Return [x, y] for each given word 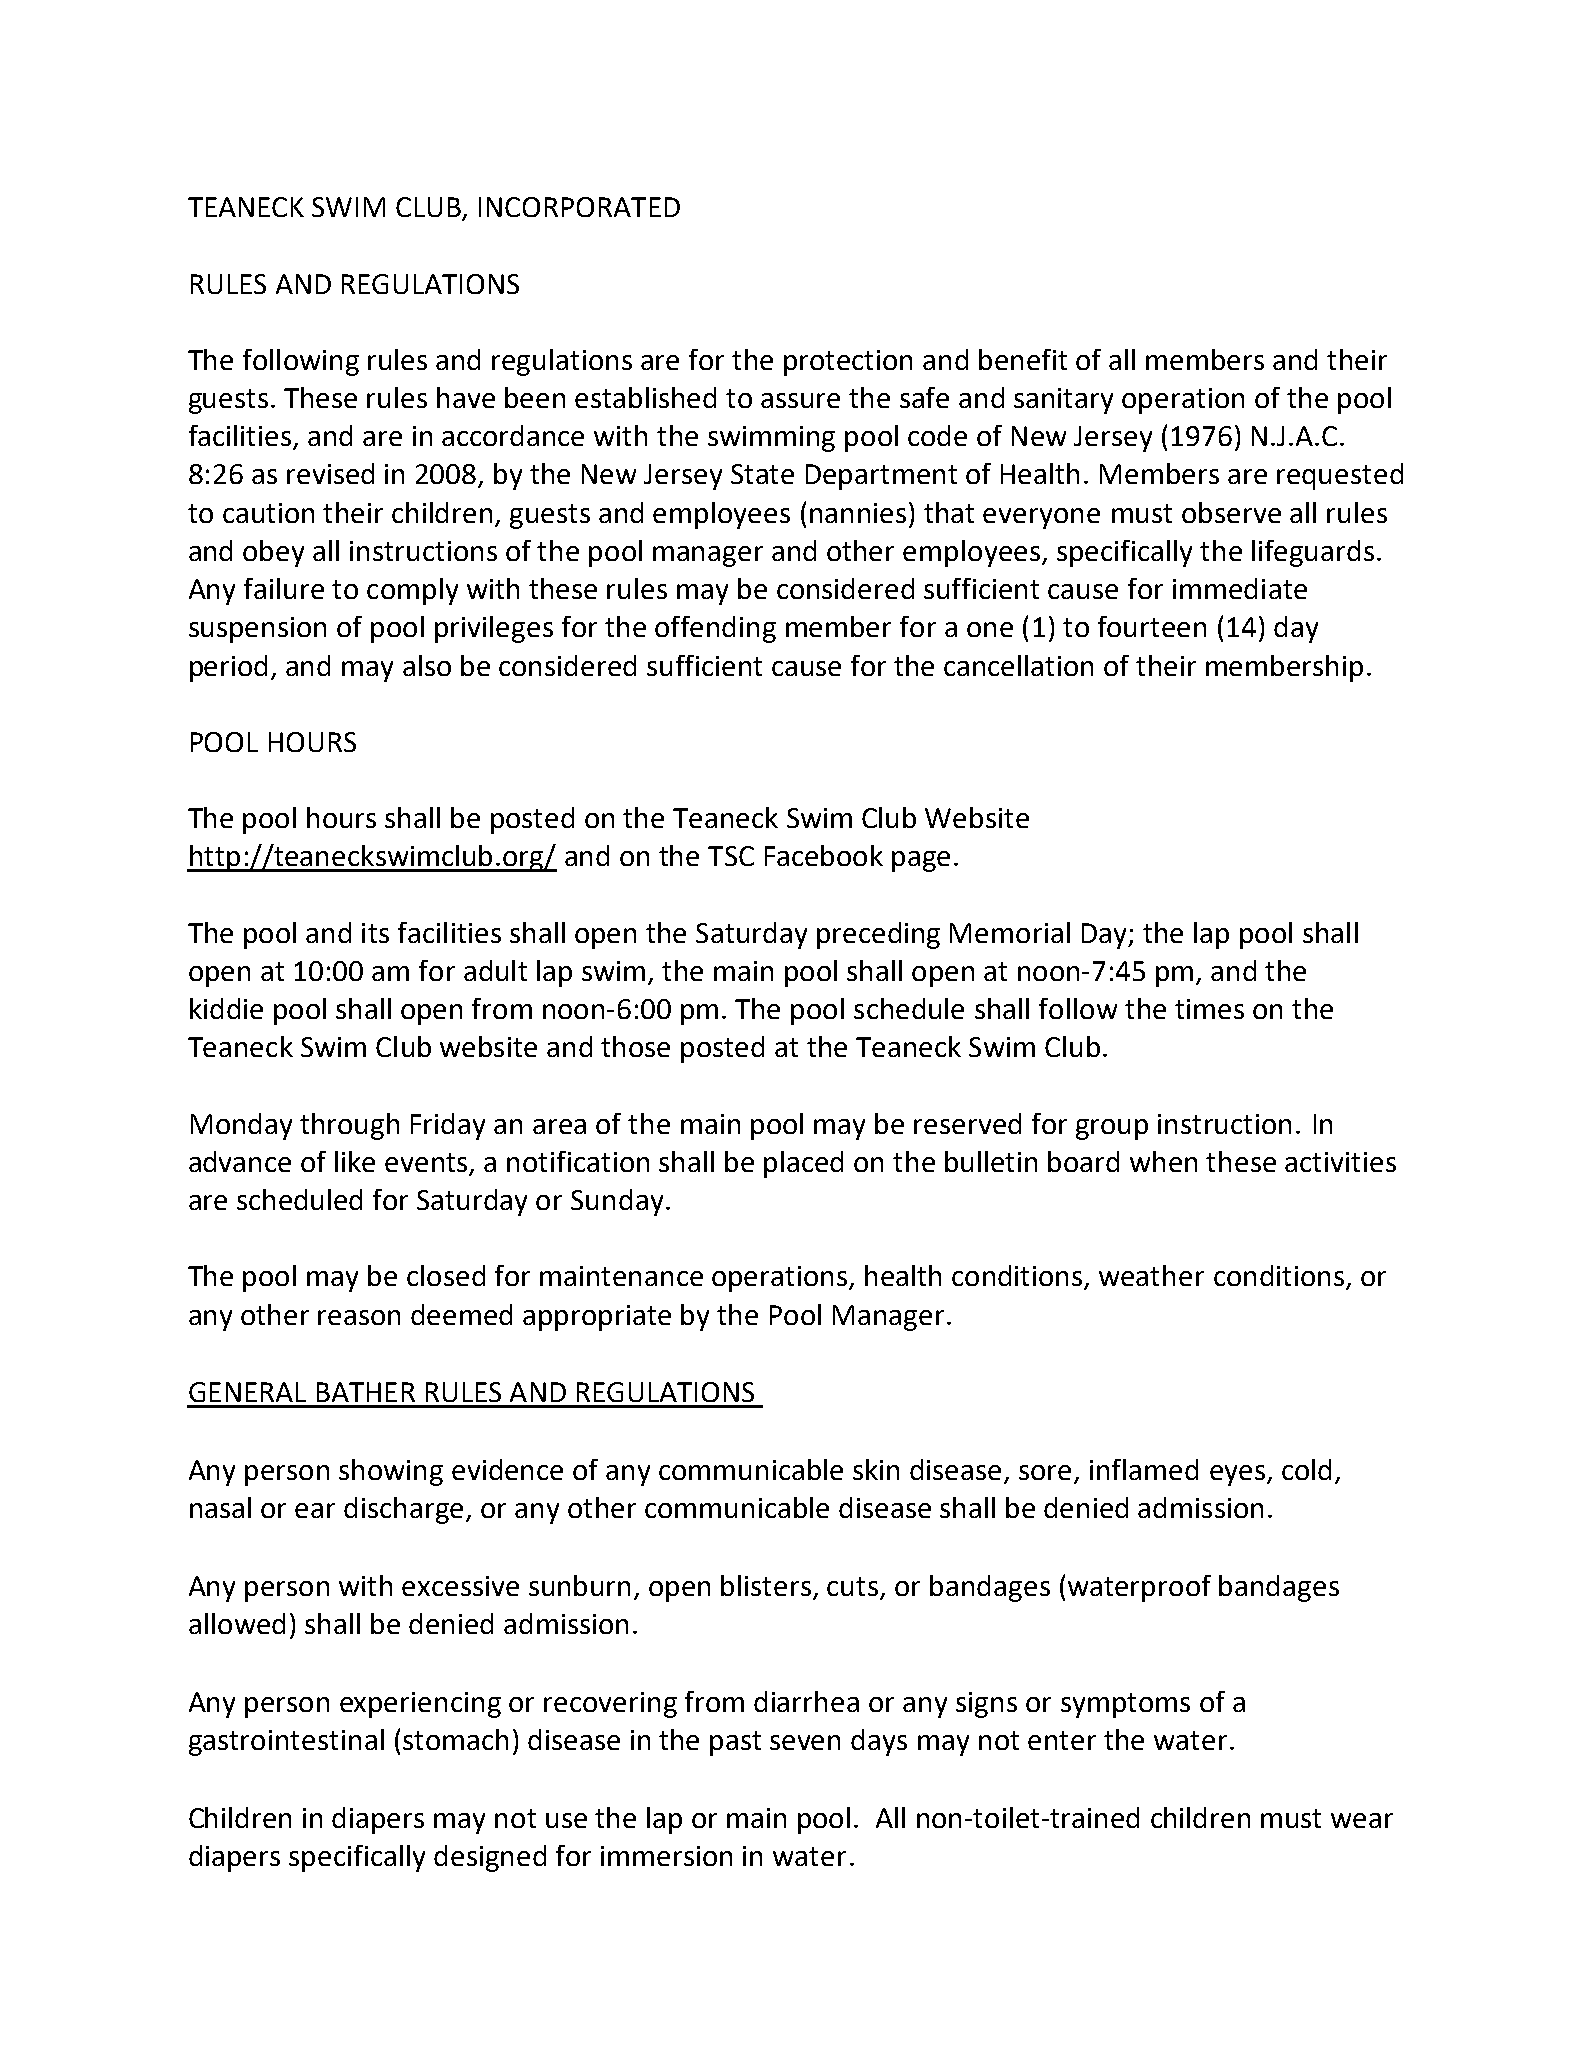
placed [803, 1164]
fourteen [1152, 626]
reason [359, 1317]
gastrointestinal [286, 1742]
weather [1151, 1275]
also [427, 665]
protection [848, 363]
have [466, 397]
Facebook [824, 855]
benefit [1023, 359]
